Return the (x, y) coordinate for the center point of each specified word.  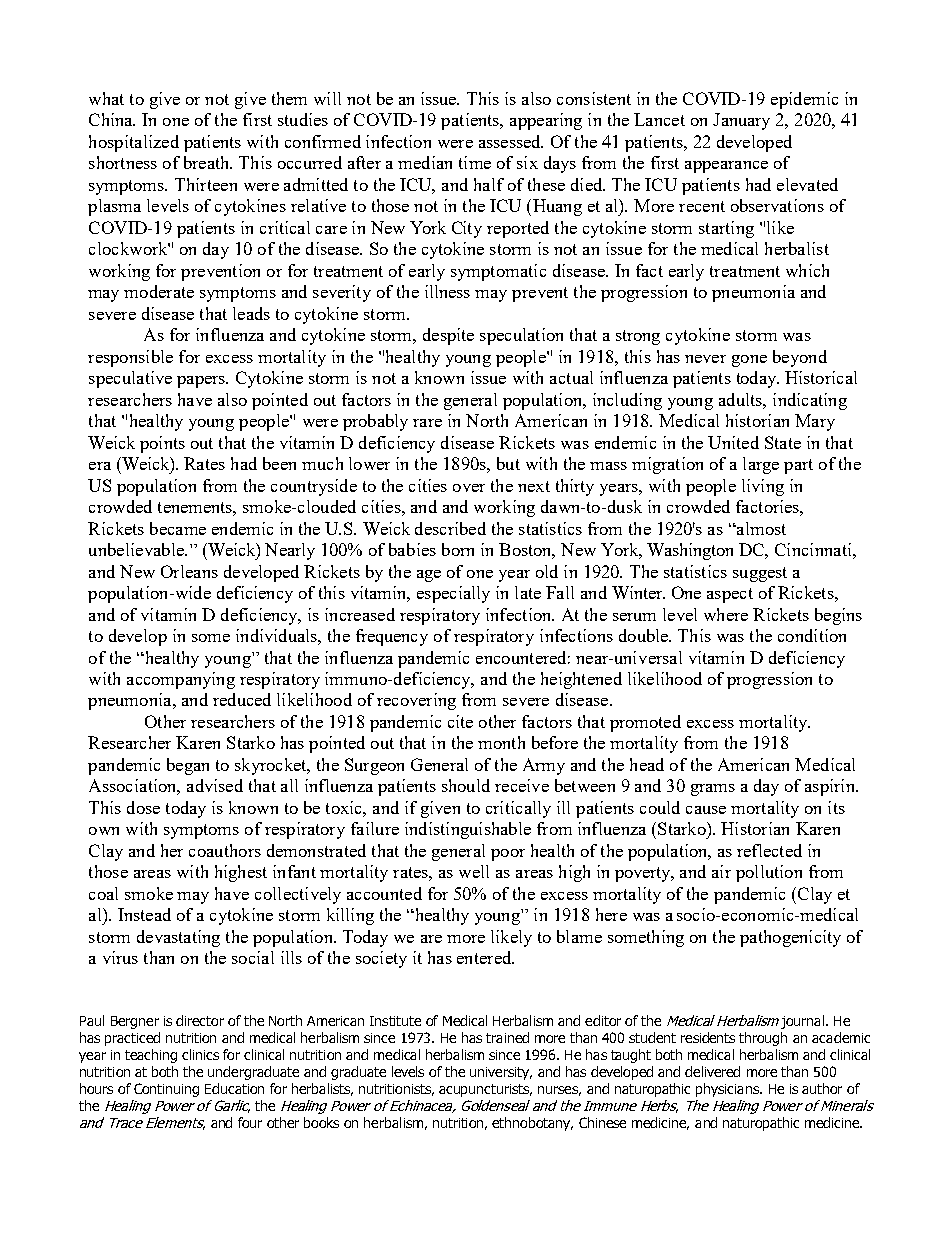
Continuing (166, 1090)
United (733, 442)
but (508, 463)
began (188, 766)
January (741, 121)
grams (713, 790)
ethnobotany (532, 1124)
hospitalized (134, 143)
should (466, 785)
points (162, 444)
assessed (511, 141)
